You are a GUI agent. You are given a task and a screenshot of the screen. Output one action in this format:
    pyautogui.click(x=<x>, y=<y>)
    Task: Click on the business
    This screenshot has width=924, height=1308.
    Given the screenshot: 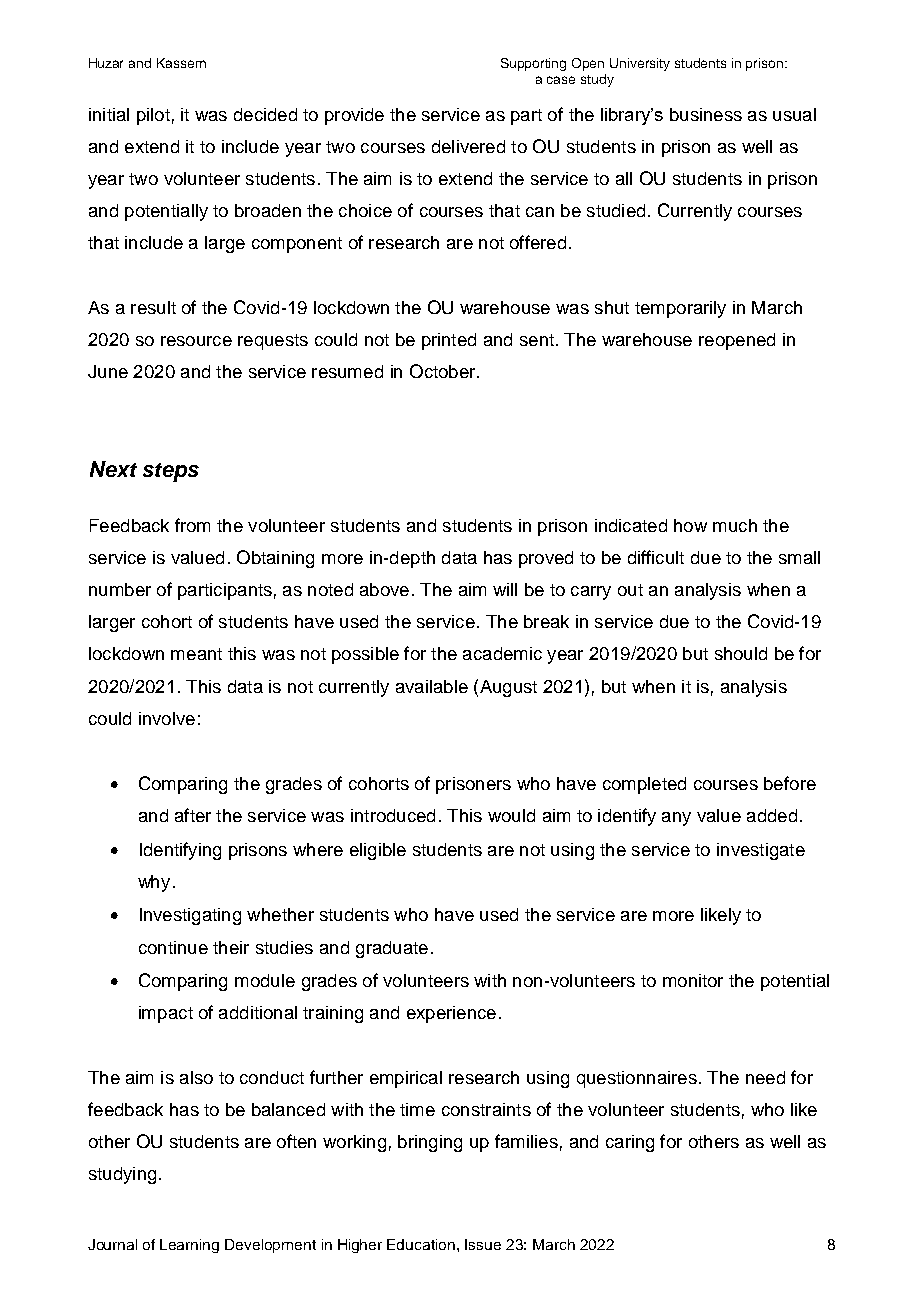 What is the action you would take?
    pyautogui.click(x=706, y=114)
